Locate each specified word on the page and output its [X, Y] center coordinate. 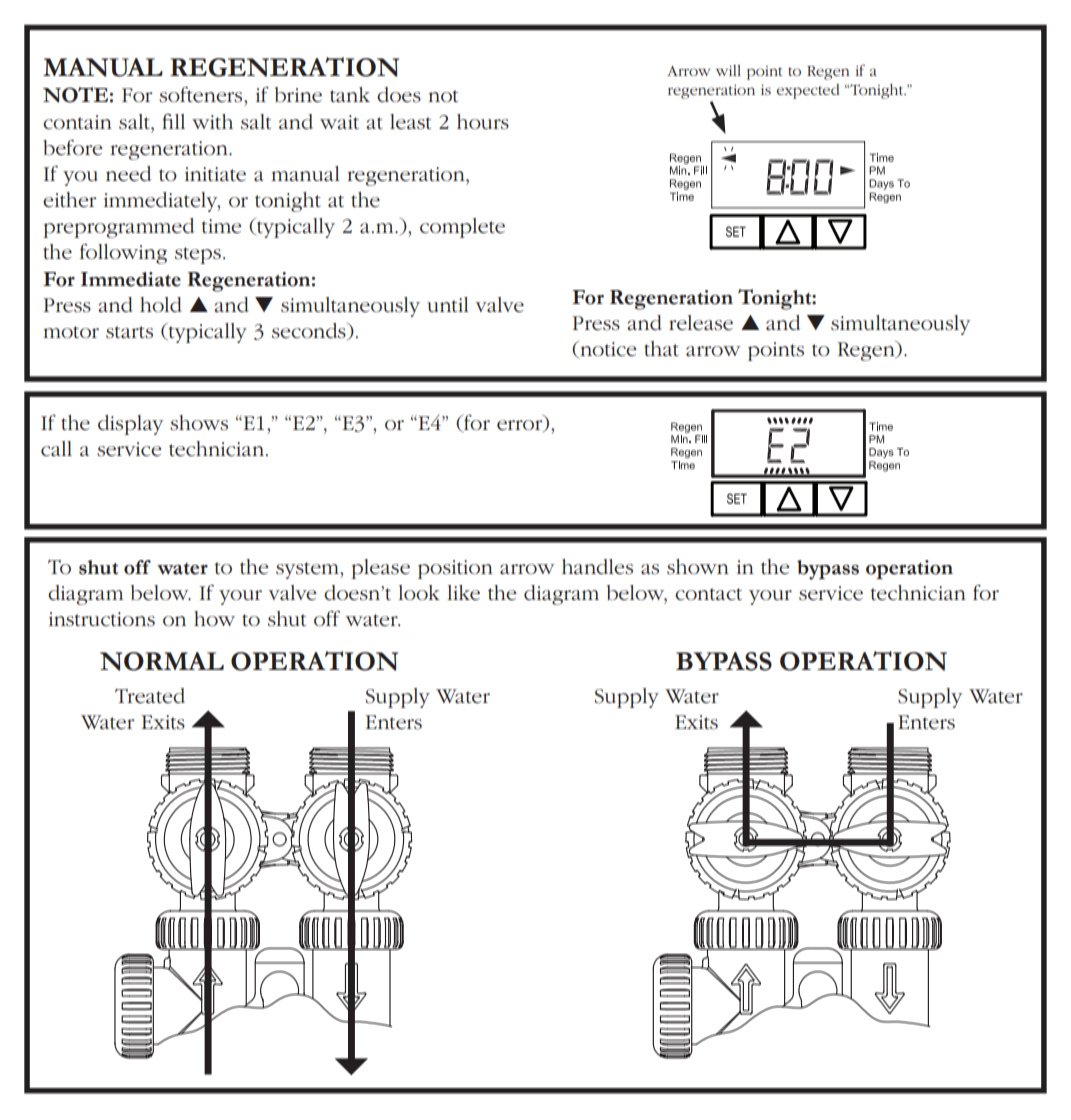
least [410, 122]
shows [199, 423]
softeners [202, 95]
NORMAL [162, 661]
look [419, 593]
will [728, 70]
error [521, 426]
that [661, 349]
